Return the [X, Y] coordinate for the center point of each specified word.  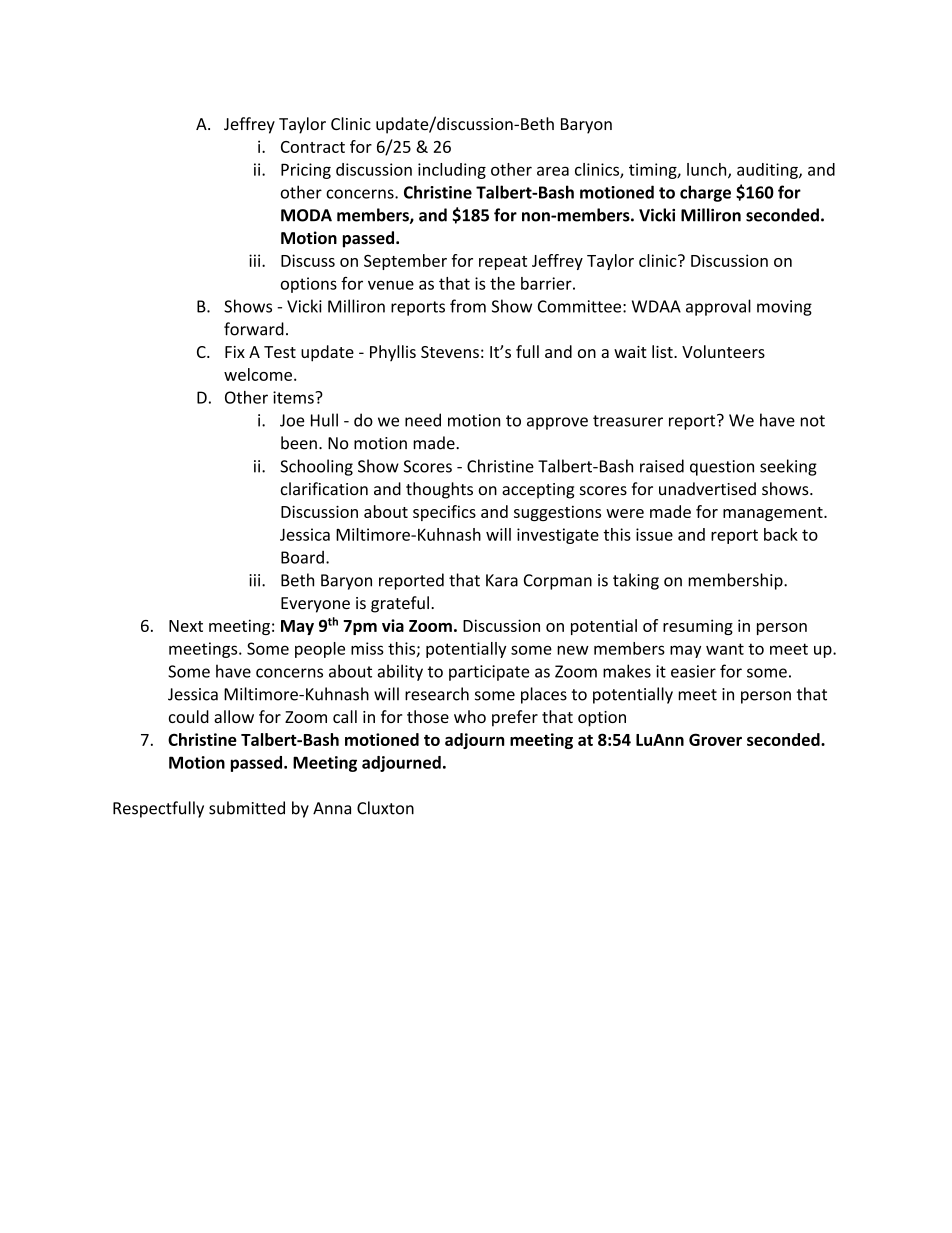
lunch [708, 170]
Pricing [306, 171]
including [452, 171]
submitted [247, 808]
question [722, 468]
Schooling [316, 467]
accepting [538, 491]
